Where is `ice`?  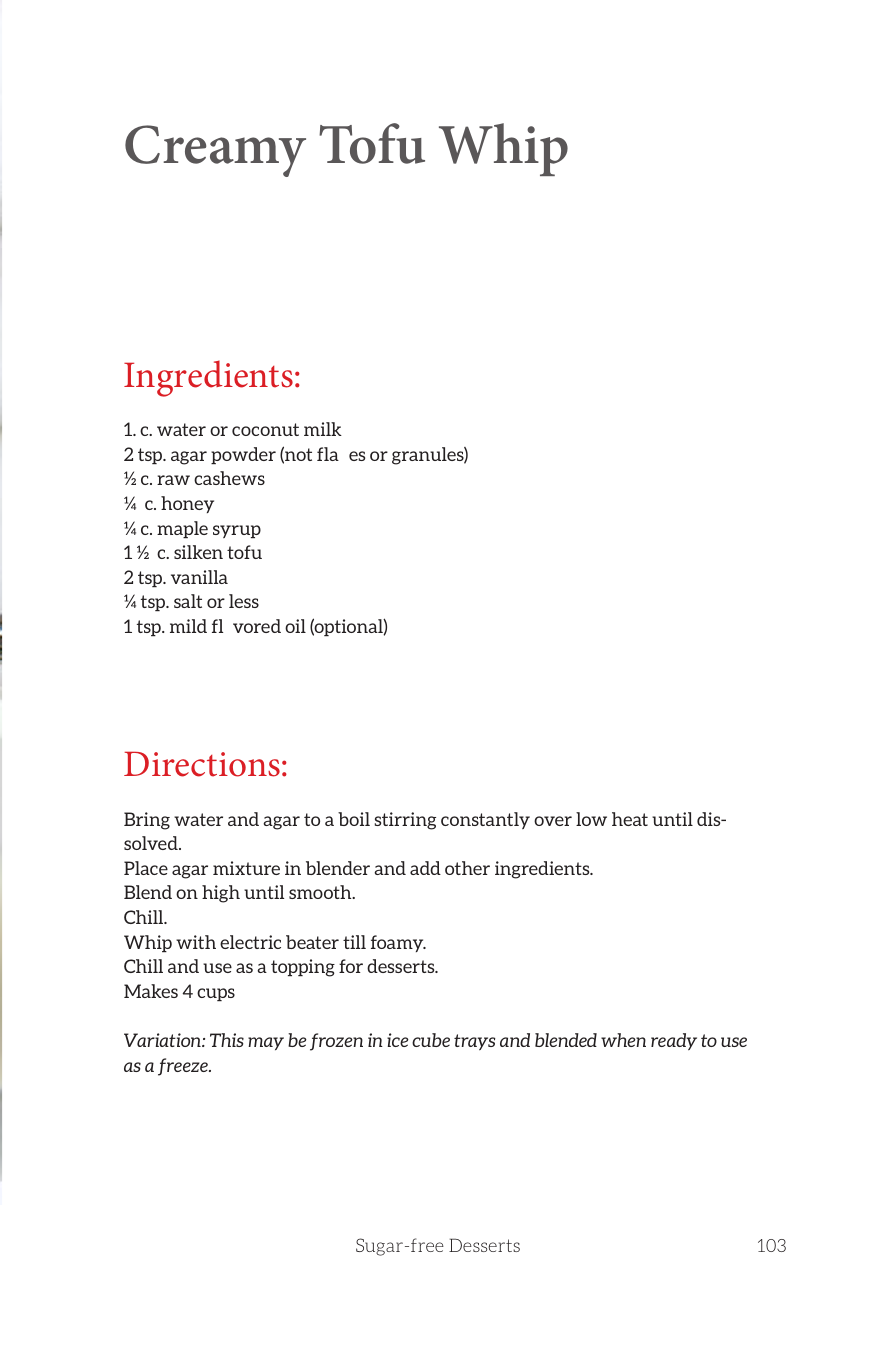 ice is located at coordinates (398, 1040).
